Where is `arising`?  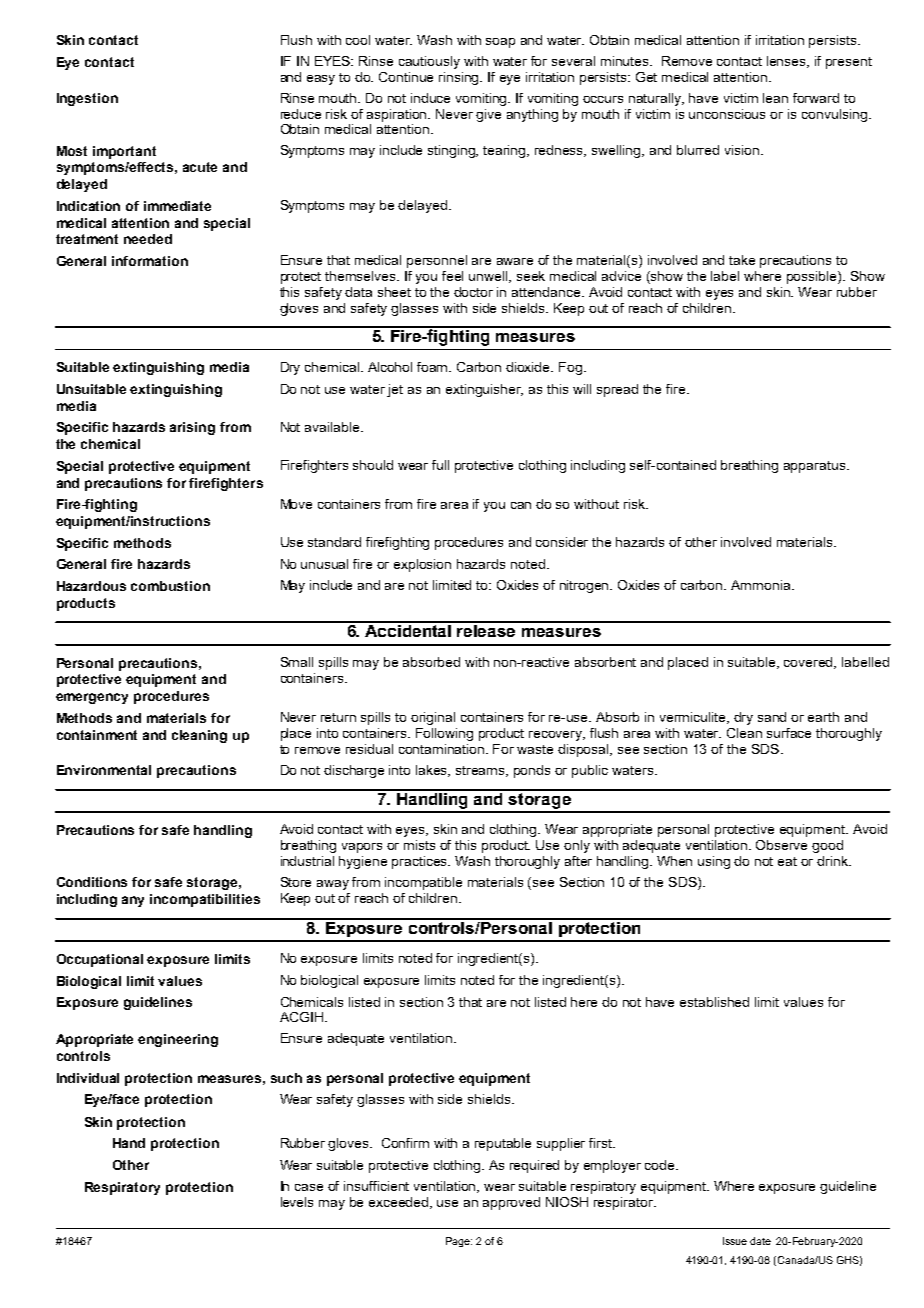
arising is located at coordinates (192, 428).
